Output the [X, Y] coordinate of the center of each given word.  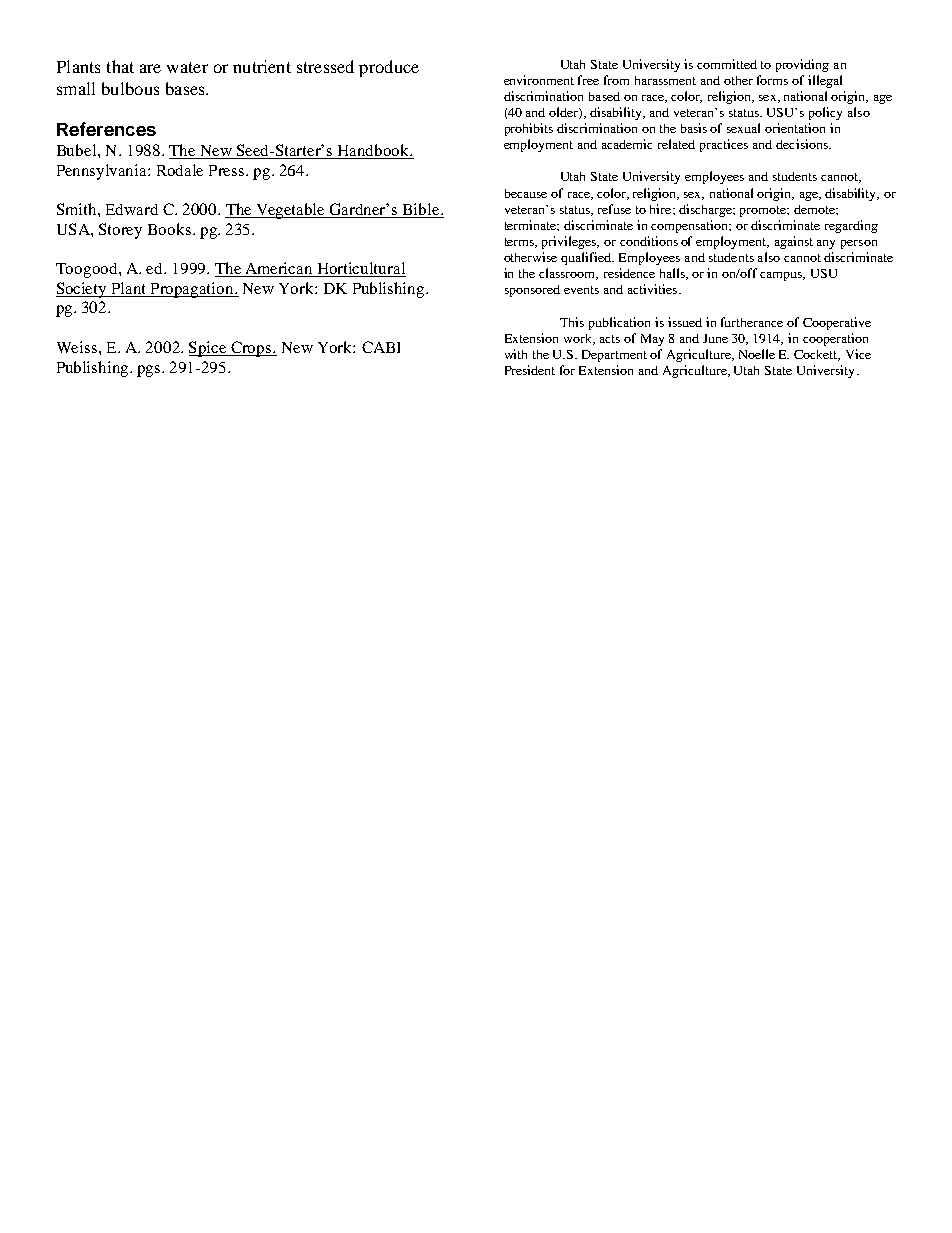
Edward [132, 209]
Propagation [192, 290]
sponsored [532, 291]
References [106, 129]
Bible [421, 210]
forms [772, 80]
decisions [803, 144]
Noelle [757, 354]
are [150, 68]
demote [815, 209]
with [516, 354]
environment [539, 80]
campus [782, 276]
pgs [150, 371]
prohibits [529, 129]
